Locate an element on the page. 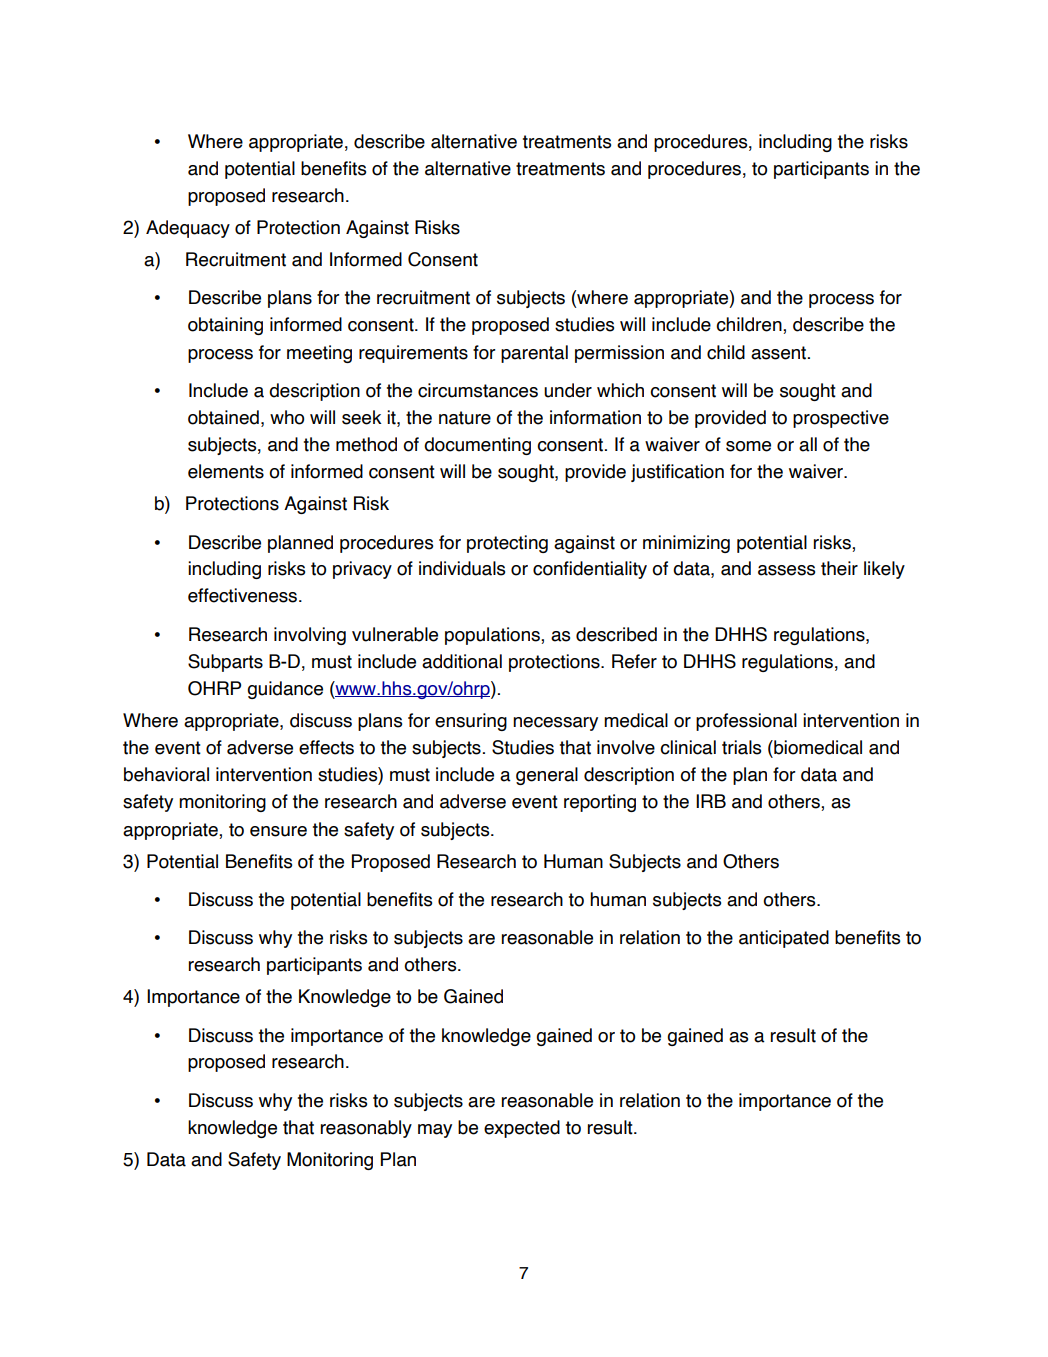 Image resolution: width=1048 pixels, height=1357 pixels. effectiveness is located at coordinates (244, 595).
